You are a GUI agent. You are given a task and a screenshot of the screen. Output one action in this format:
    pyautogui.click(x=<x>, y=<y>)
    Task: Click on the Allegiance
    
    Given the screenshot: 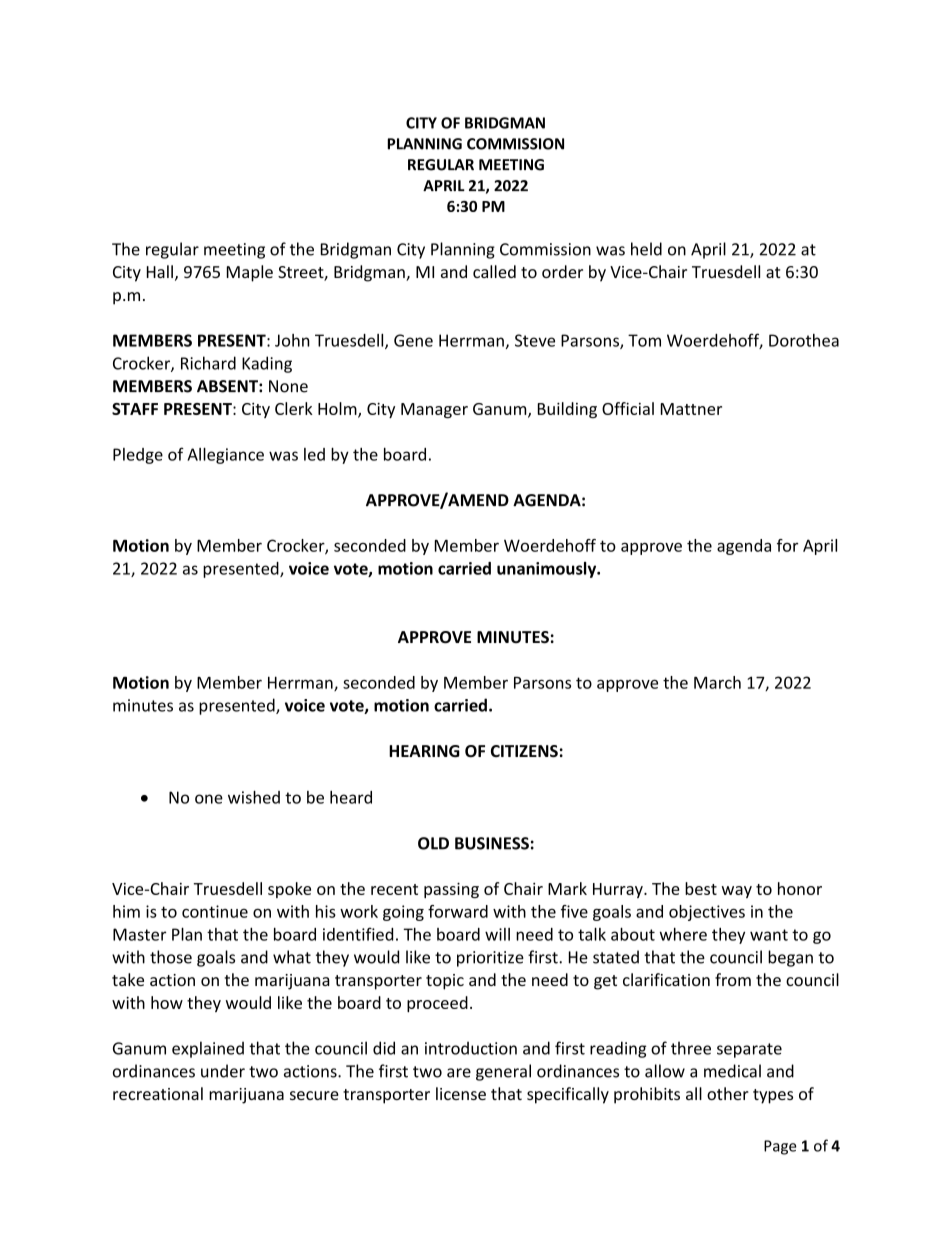 What is the action you would take?
    pyautogui.click(x=225, y=456)
